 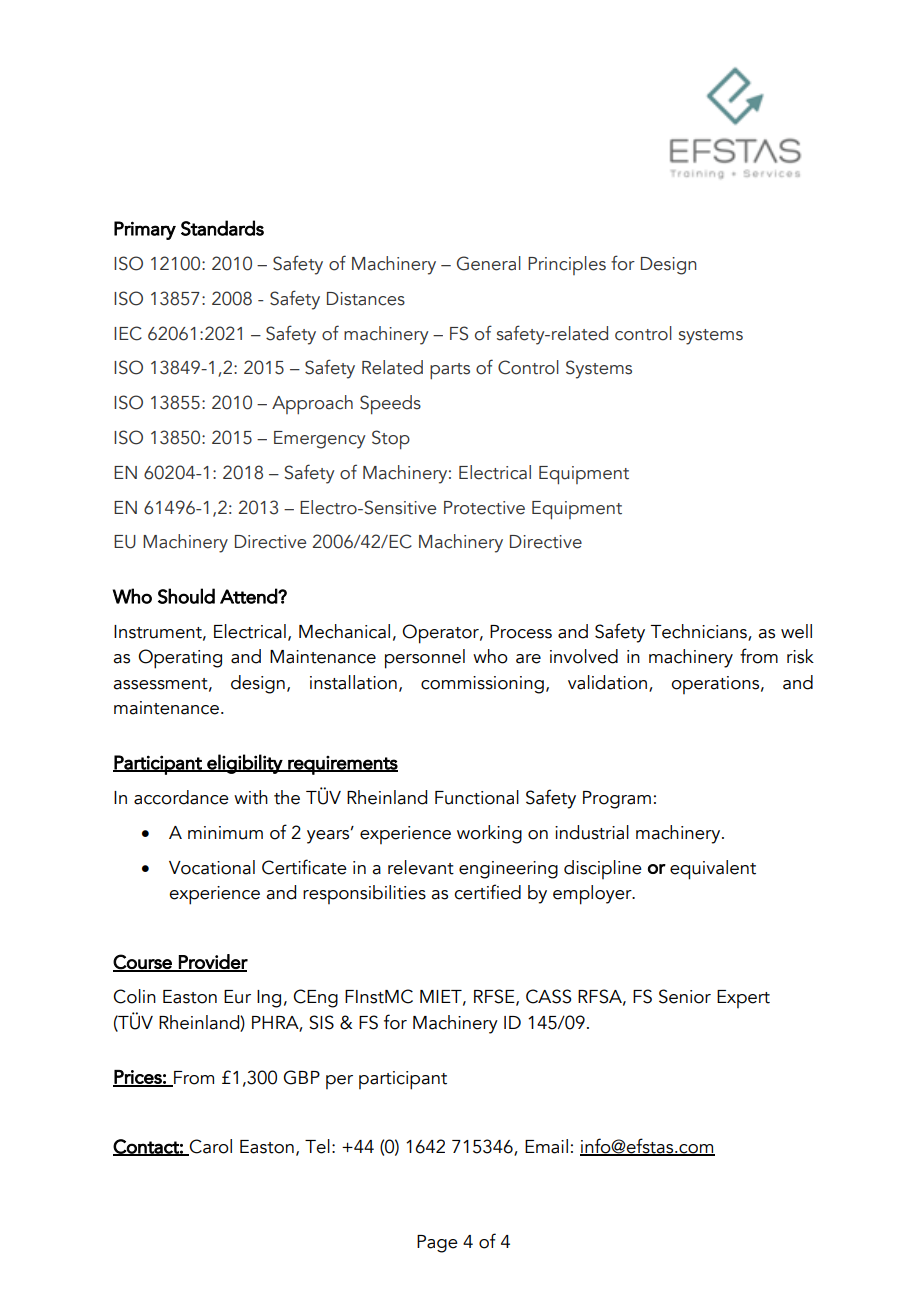 What do you see at coordinates (713, 870) in the screenshot?
I see `equivalent` at bounding box center [713, 870].
